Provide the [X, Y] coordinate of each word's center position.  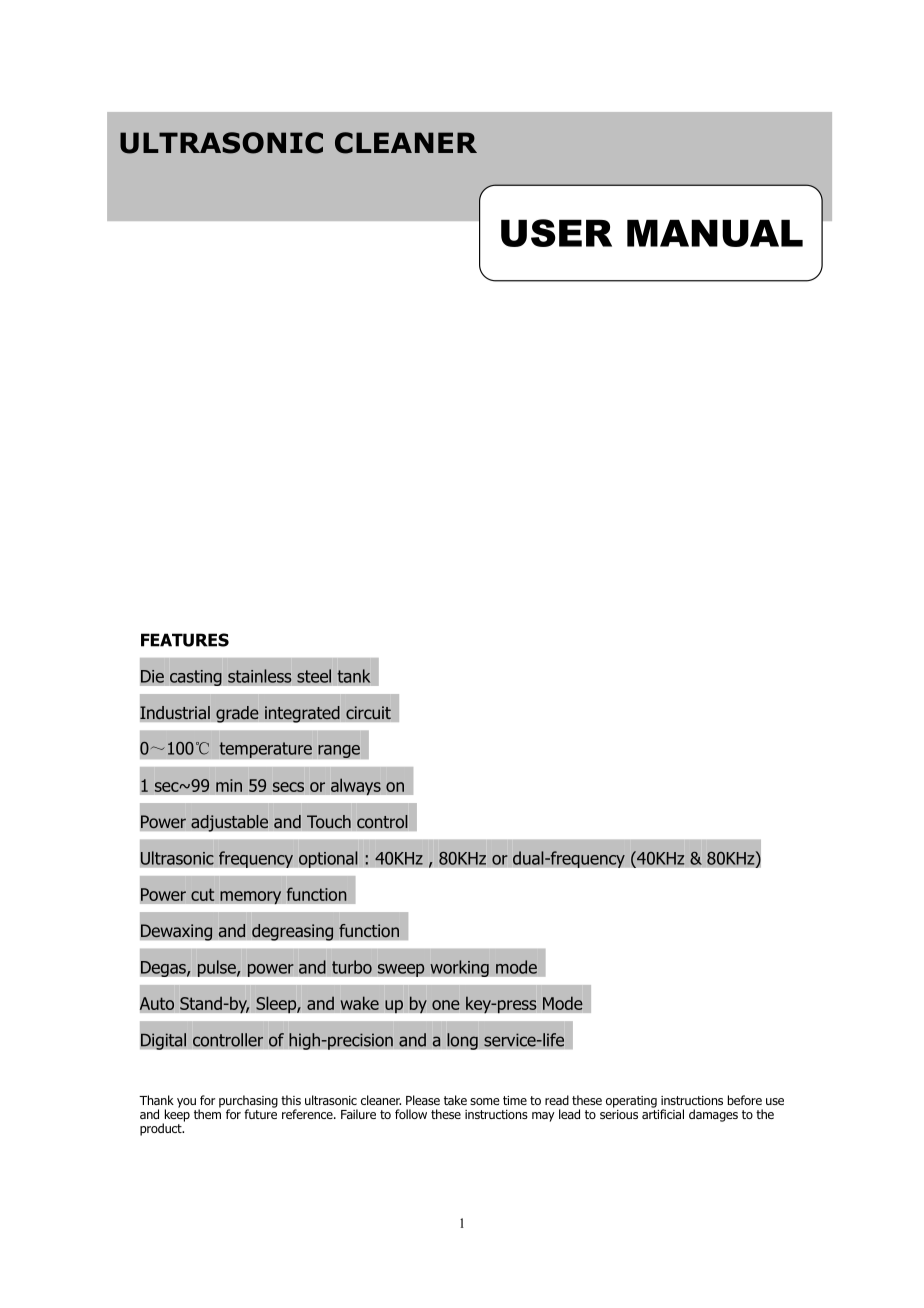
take [455, 1100]
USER [556, 233]
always [356, 786]
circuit [368, 713]
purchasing [248, 1102]
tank [354, 676]
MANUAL [715, 233]
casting [196, 677]
